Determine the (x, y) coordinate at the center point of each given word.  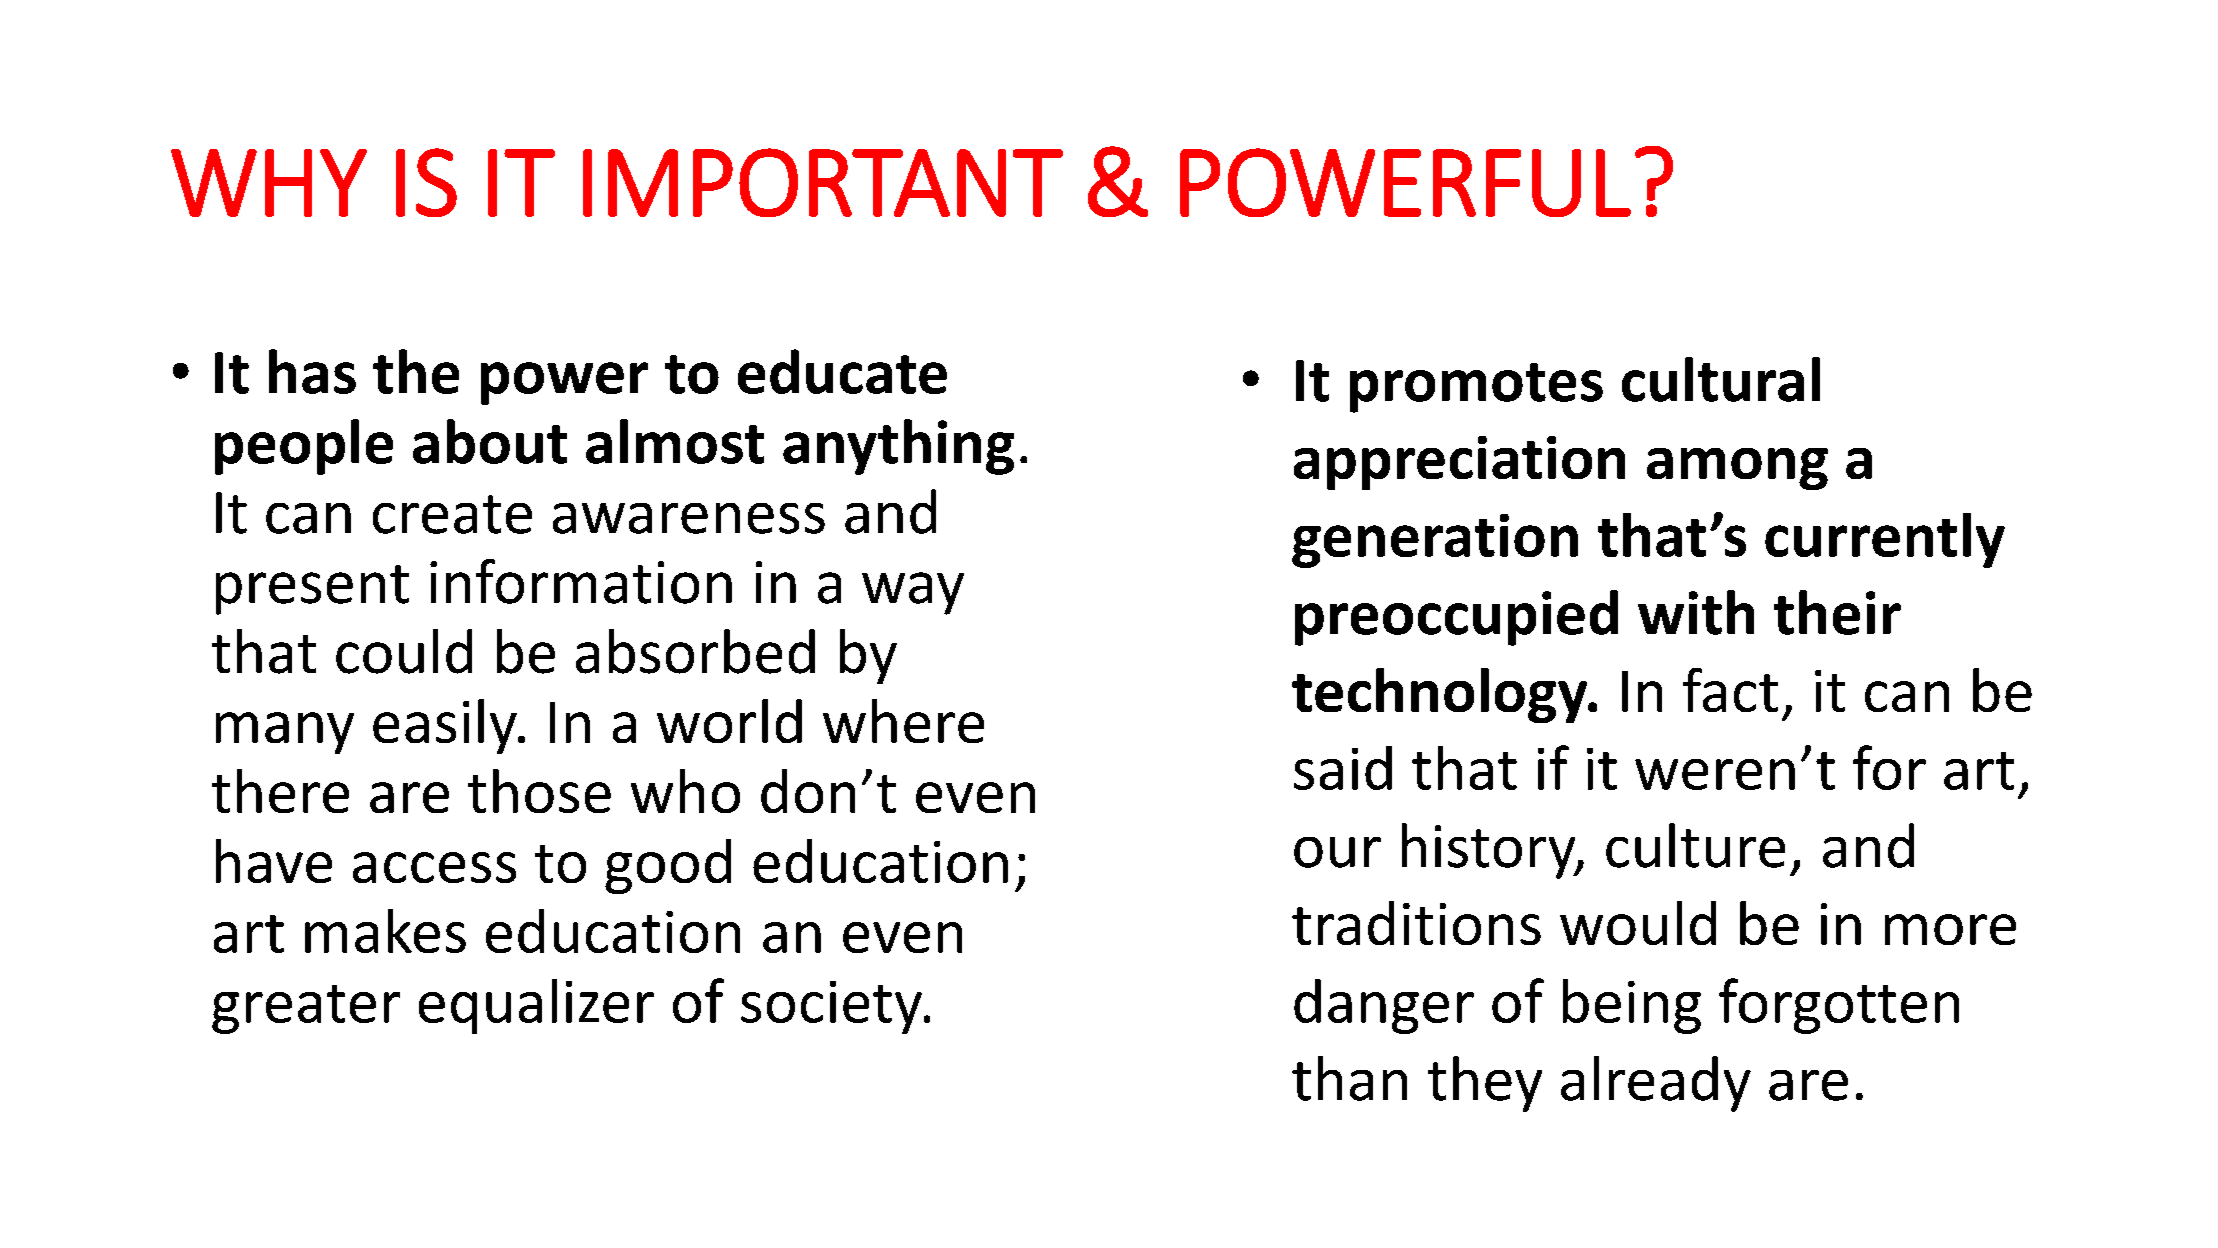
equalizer (536, 1006)
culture (1695, 845)
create (452, 514)
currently (1885, 540)
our (1337, 852)
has (312, 371)
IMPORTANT (823, 182)
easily (446, 726)
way (913, 593)
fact (1730, 690)
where (903, 721)
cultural (1721, 379)
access (434, 867)
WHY (269, 183)
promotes (1476, 388)
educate (842, 371)
